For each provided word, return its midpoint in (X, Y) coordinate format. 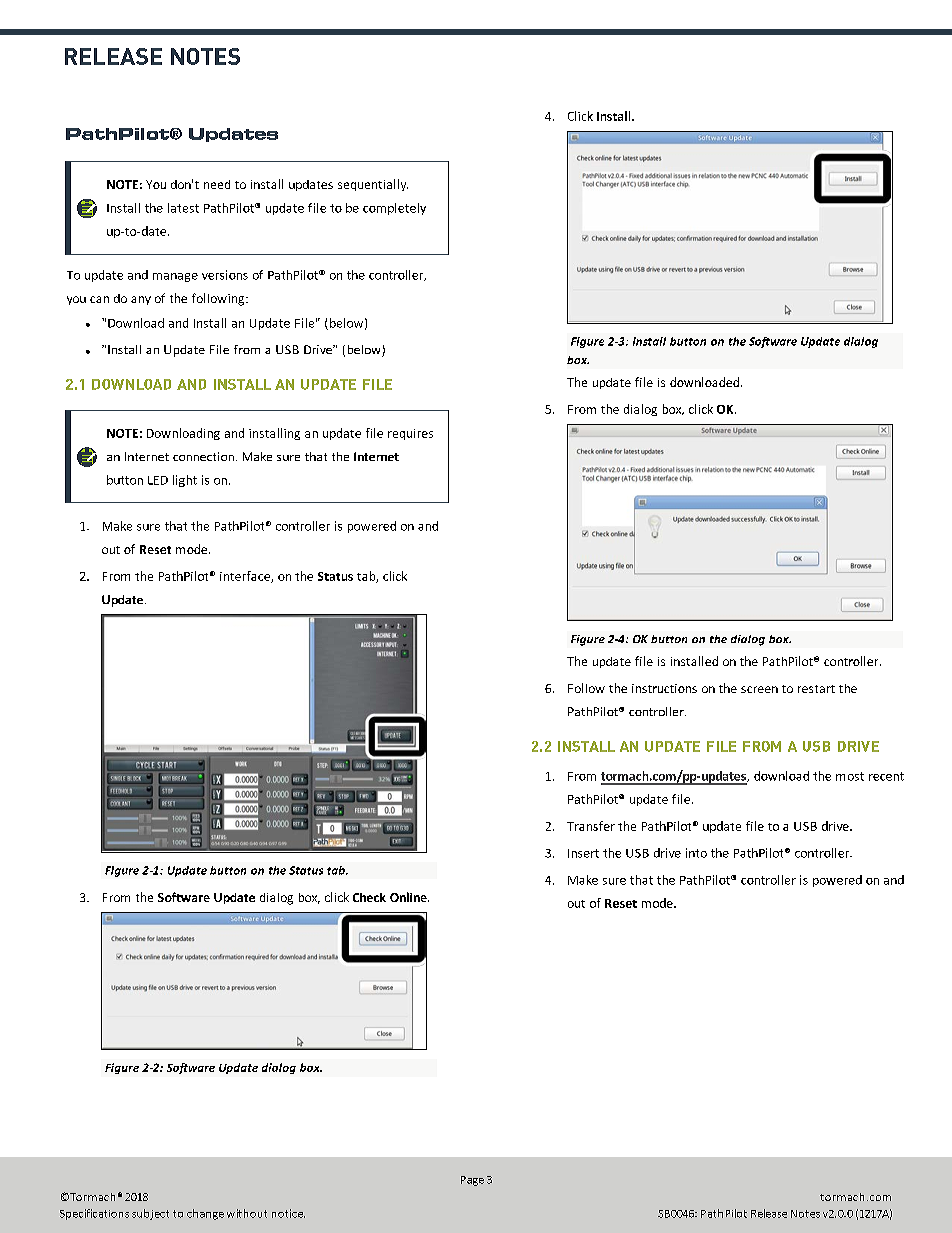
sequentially (373, 185)
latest (183, 208)
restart (816, 689)
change (205, 1214)
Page (472, 1181)
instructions (664, 688)
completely (394, 209)
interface (246, 577)
